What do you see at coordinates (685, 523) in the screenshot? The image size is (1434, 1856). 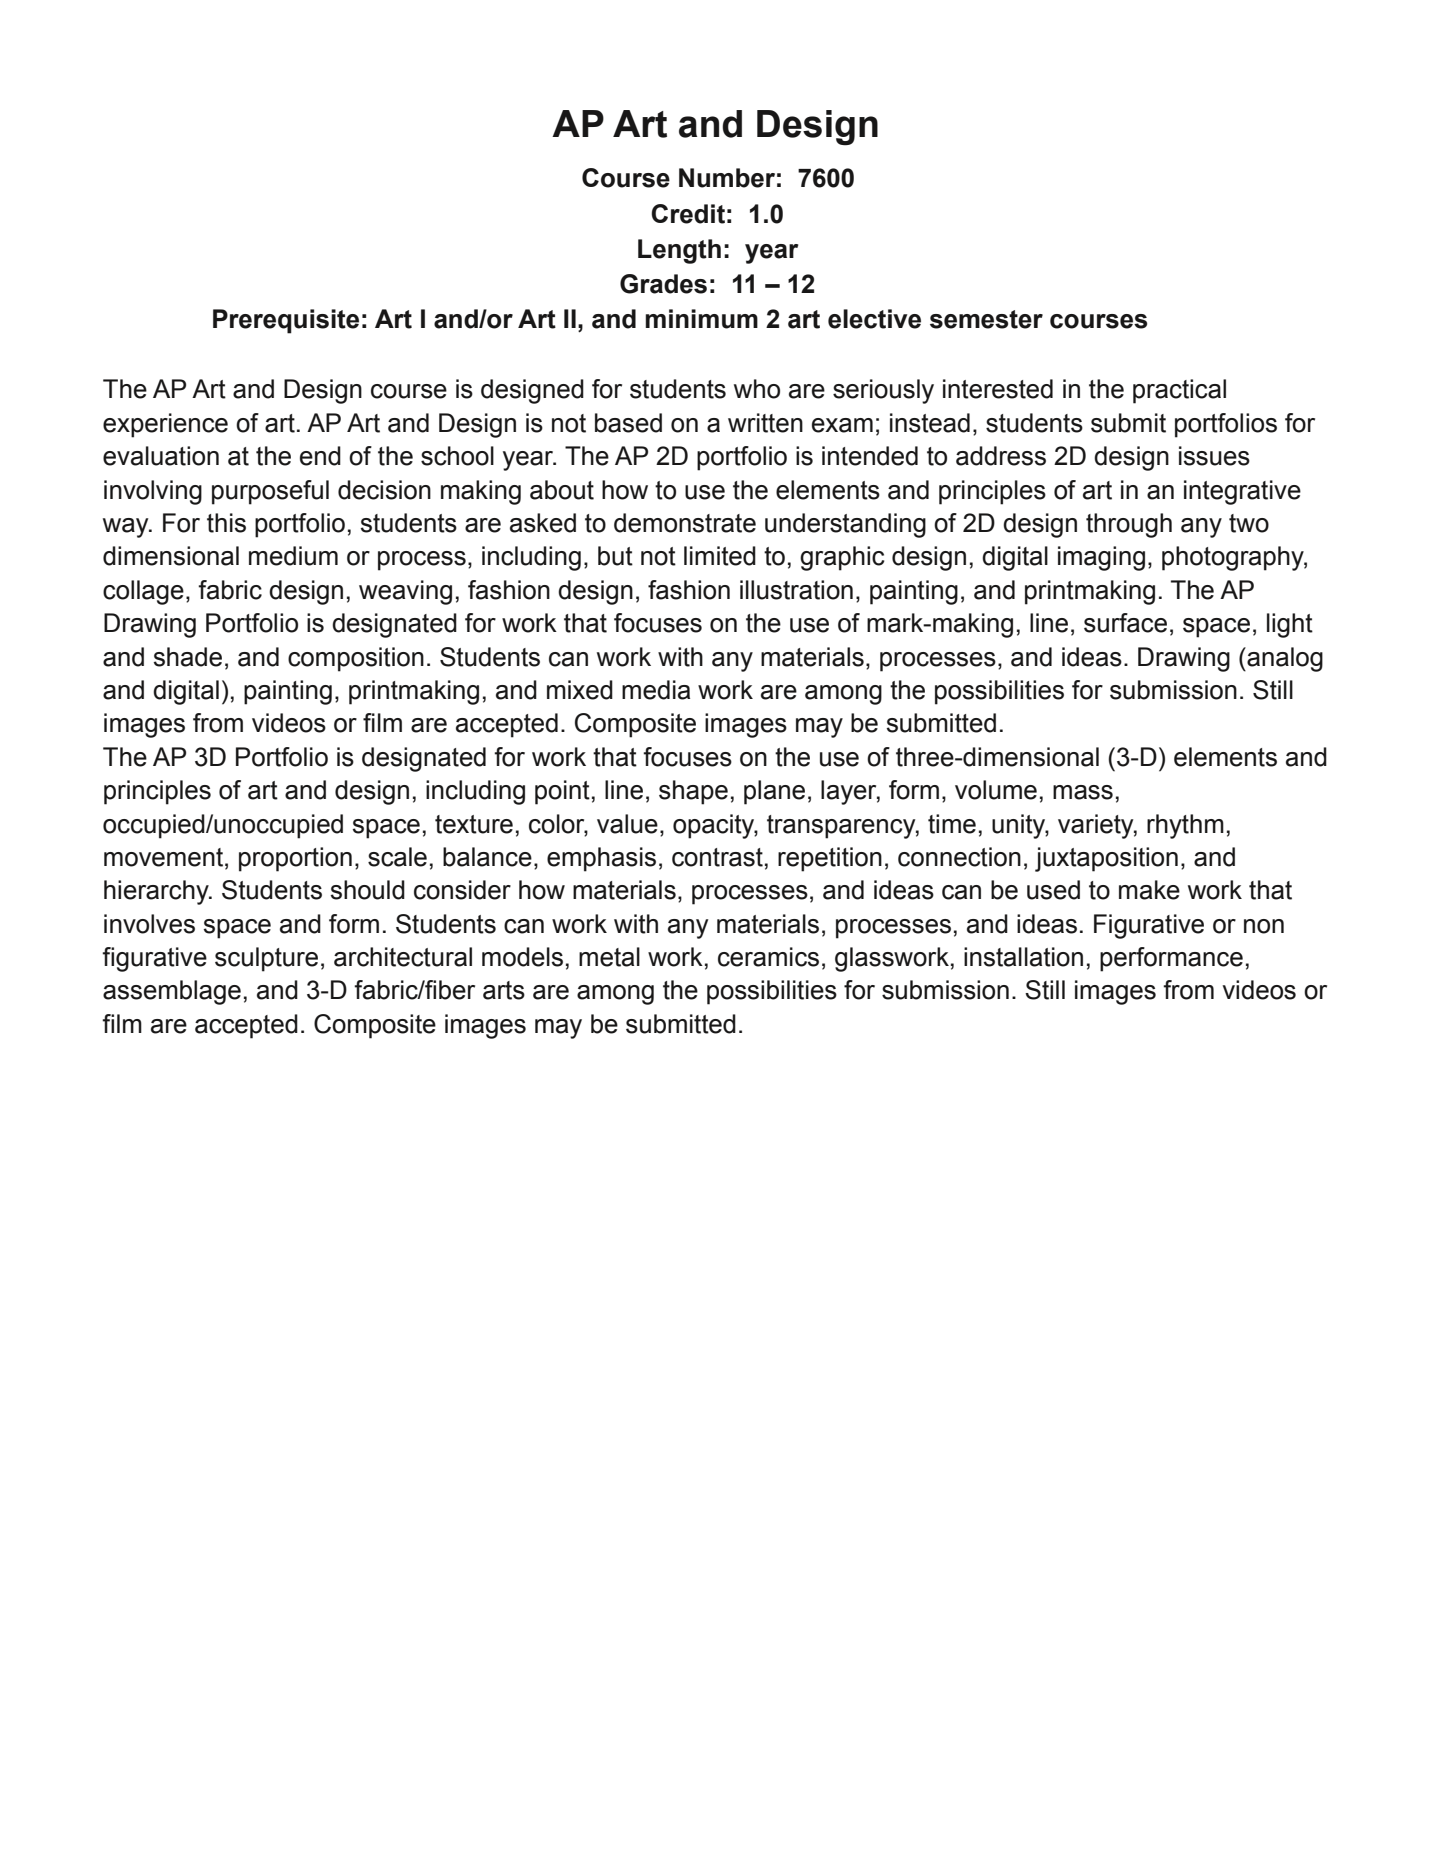 I see `demonstrate` at bounding box center [685, 523].
